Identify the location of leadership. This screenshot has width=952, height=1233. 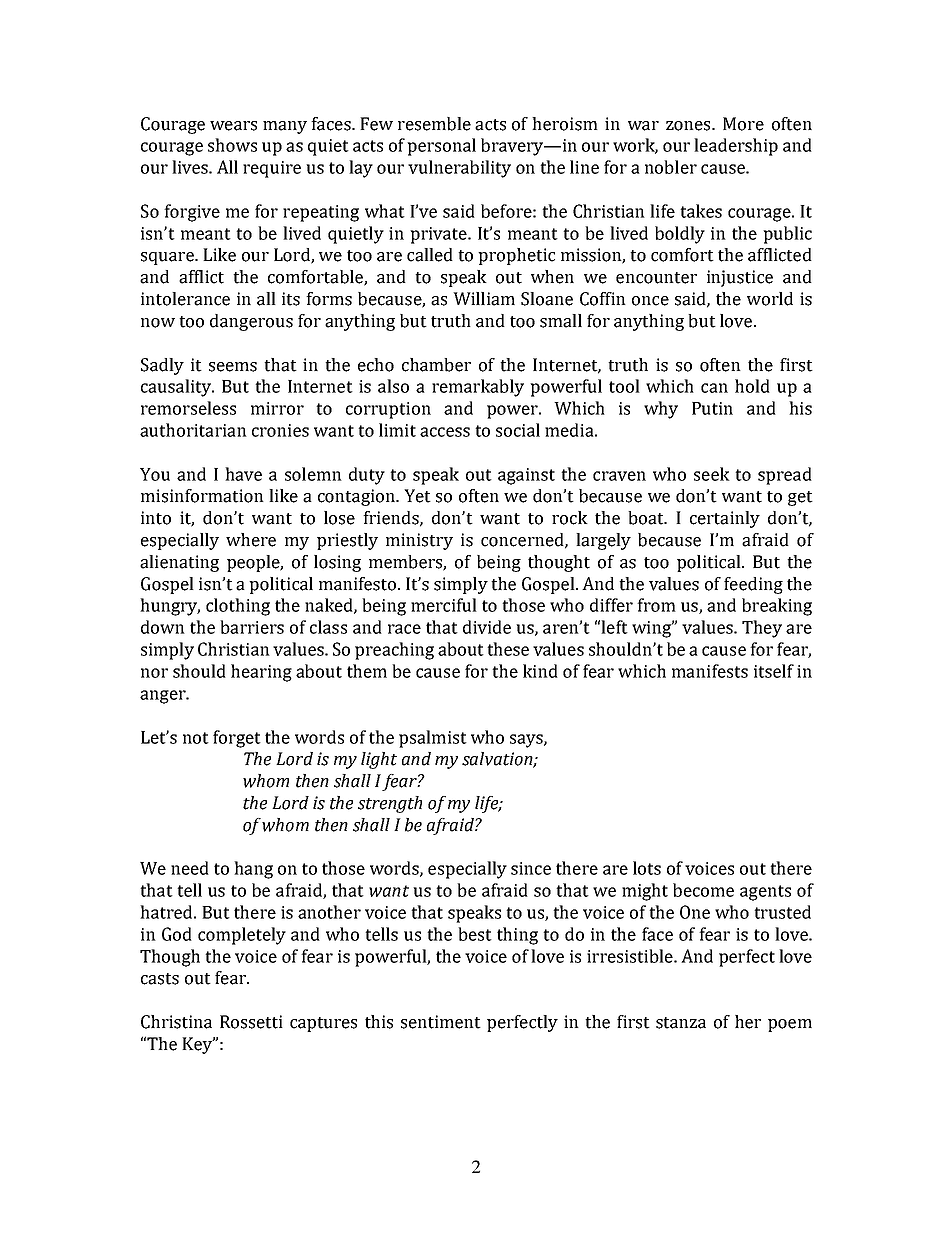
(736, 147).
